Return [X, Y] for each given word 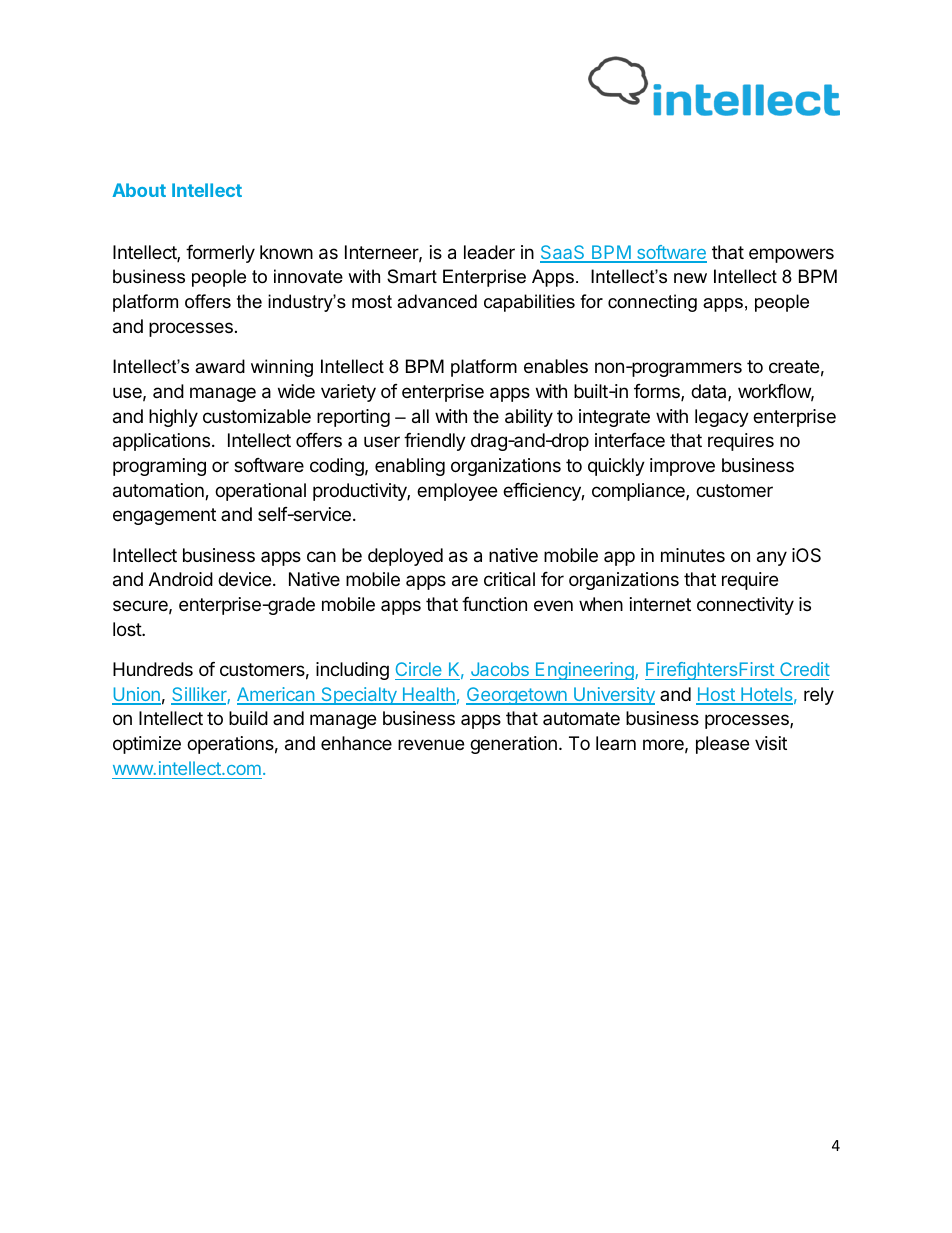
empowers [791, 255]
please [722, 745]
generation [513, 745]
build [248, 718]
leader [489, 252]
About [139, 190]
